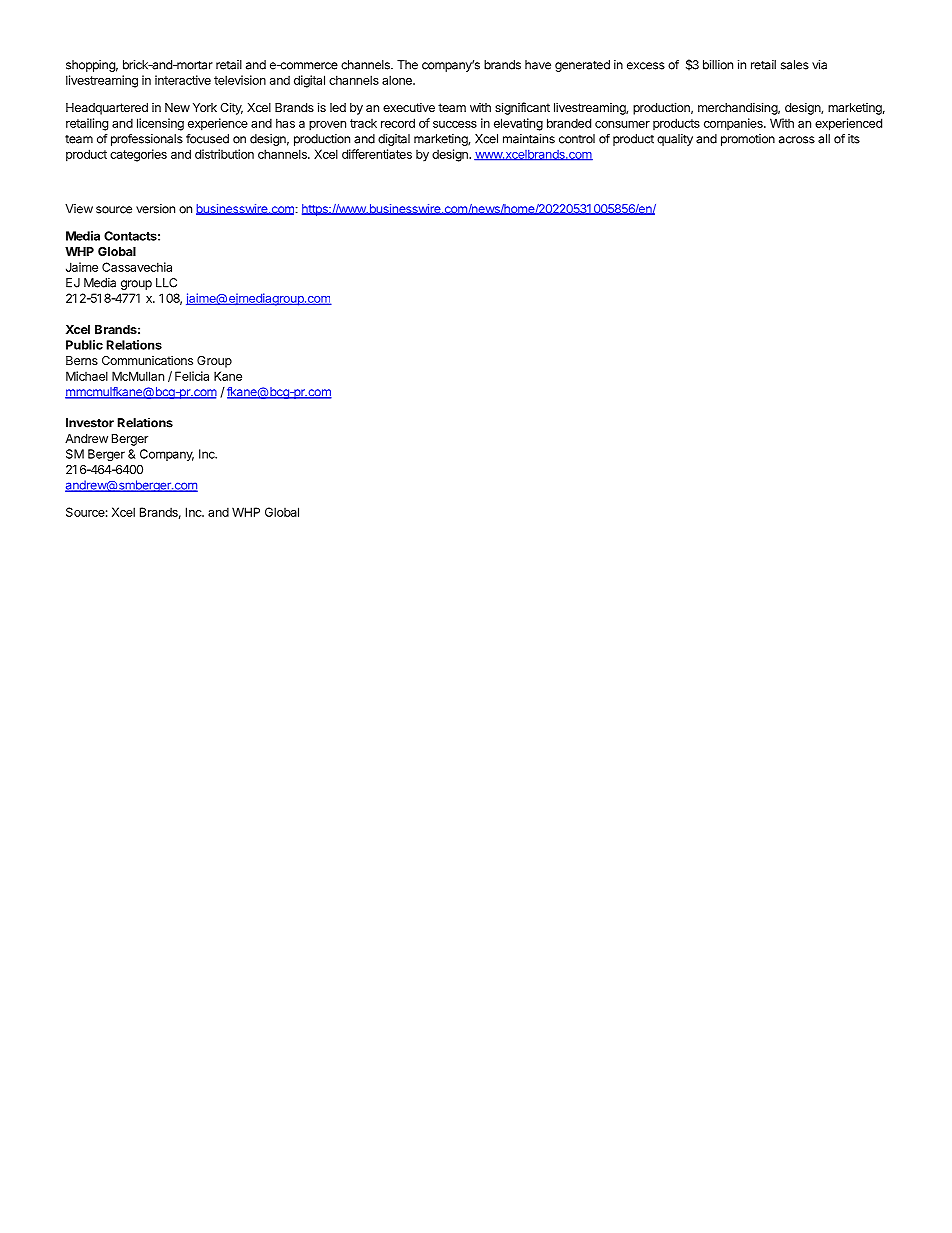  I want to click on alone, so click(398, 80).
